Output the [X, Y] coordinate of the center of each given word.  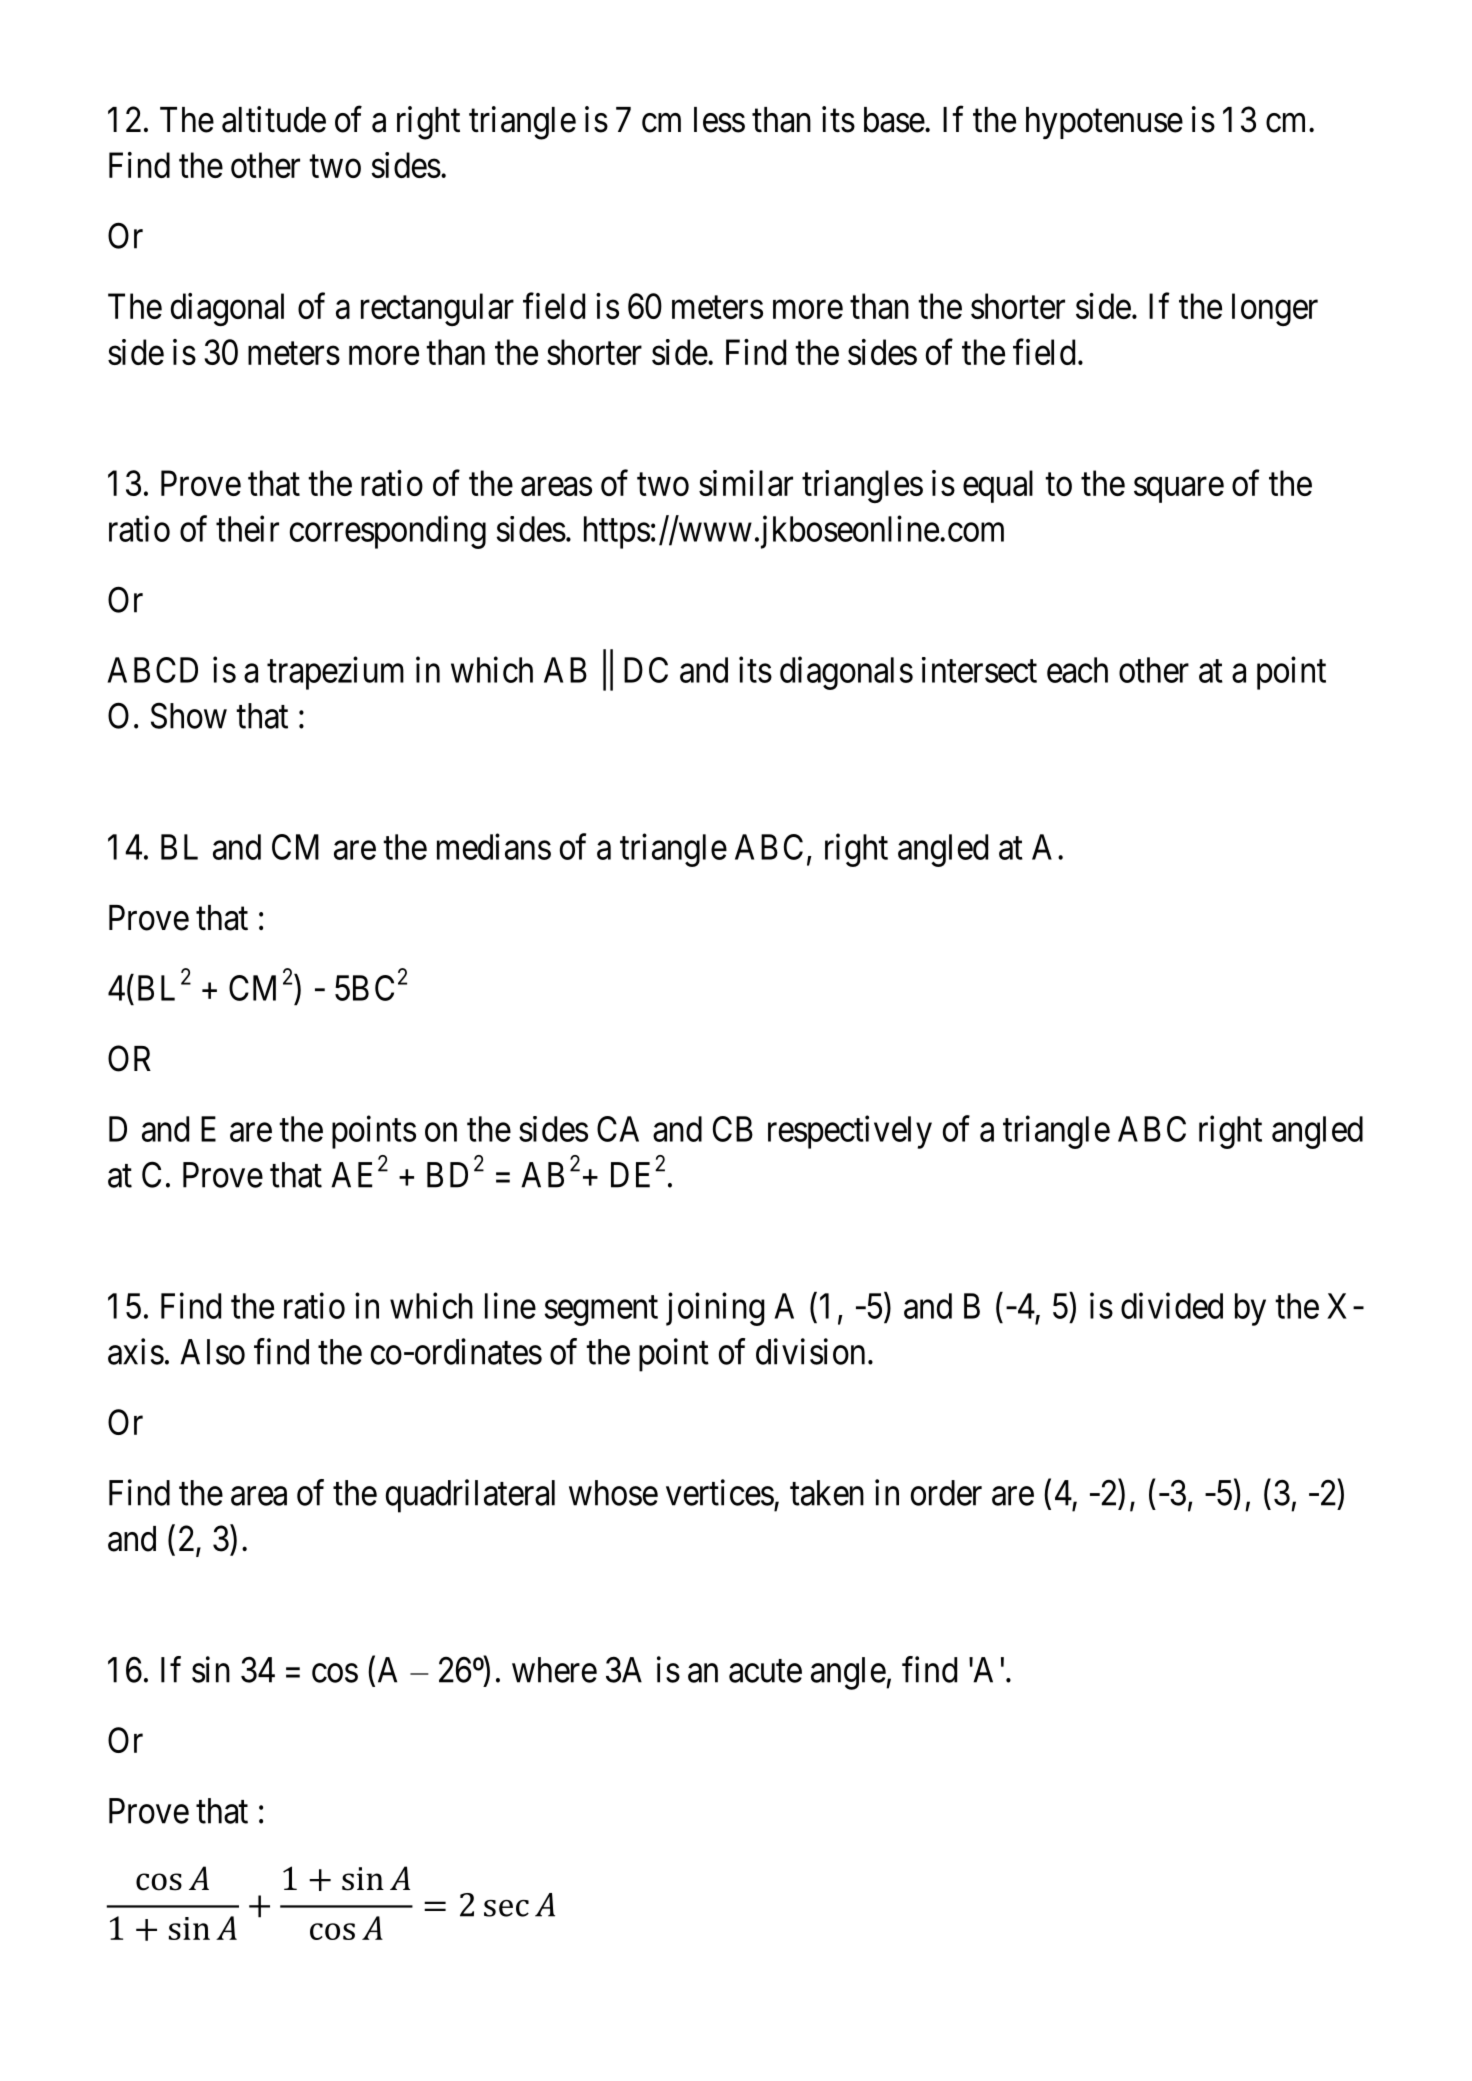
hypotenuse [1104, 123]
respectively [850, 1132]
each [1077, 670]
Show [189, 715]
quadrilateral [470, 1496]
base [894, 120]
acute [765, 1671]
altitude [274, 119]
